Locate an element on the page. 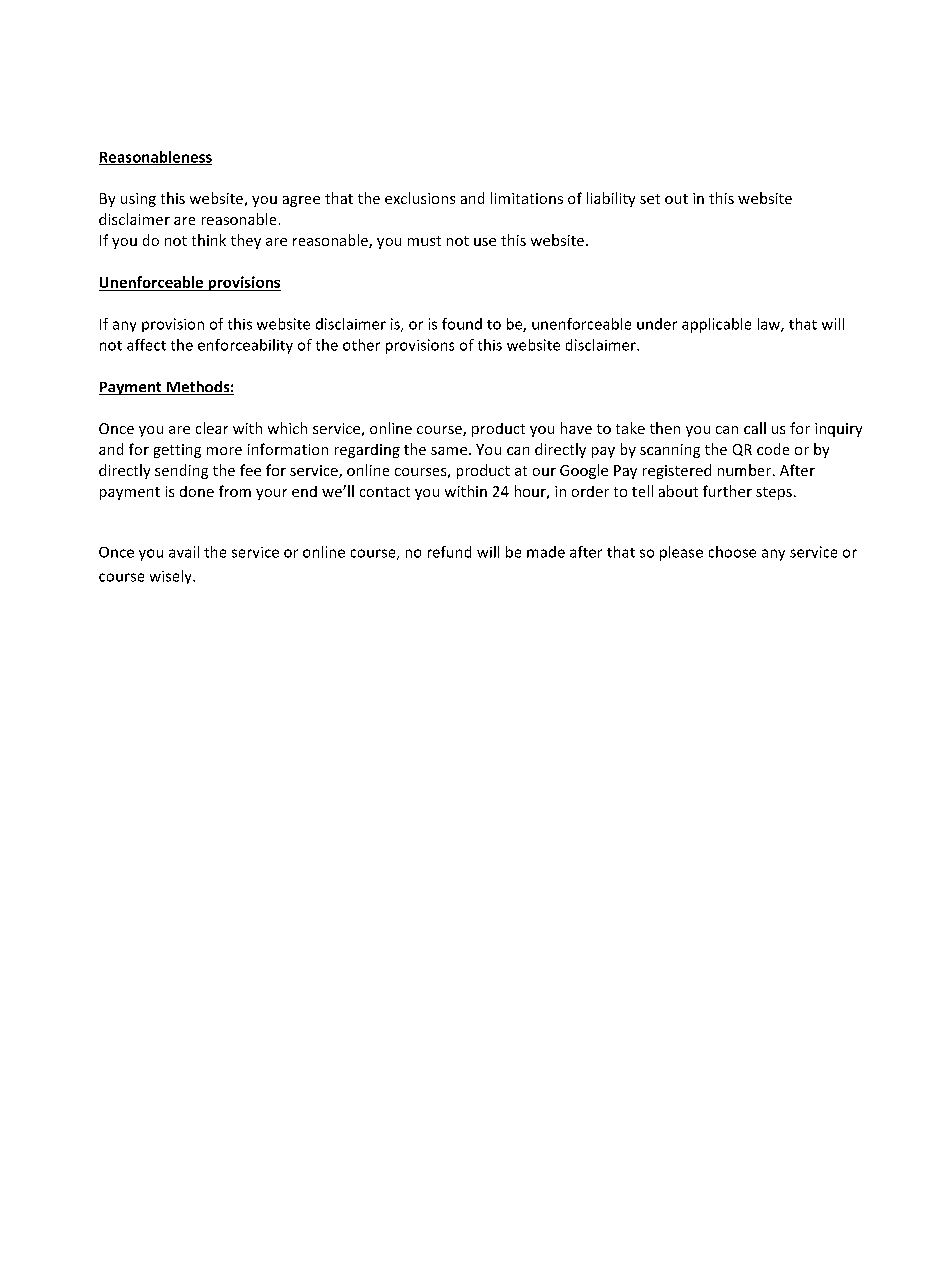 The height and width of the image is (1272, 952). set is located at coordinates (650, 199).
